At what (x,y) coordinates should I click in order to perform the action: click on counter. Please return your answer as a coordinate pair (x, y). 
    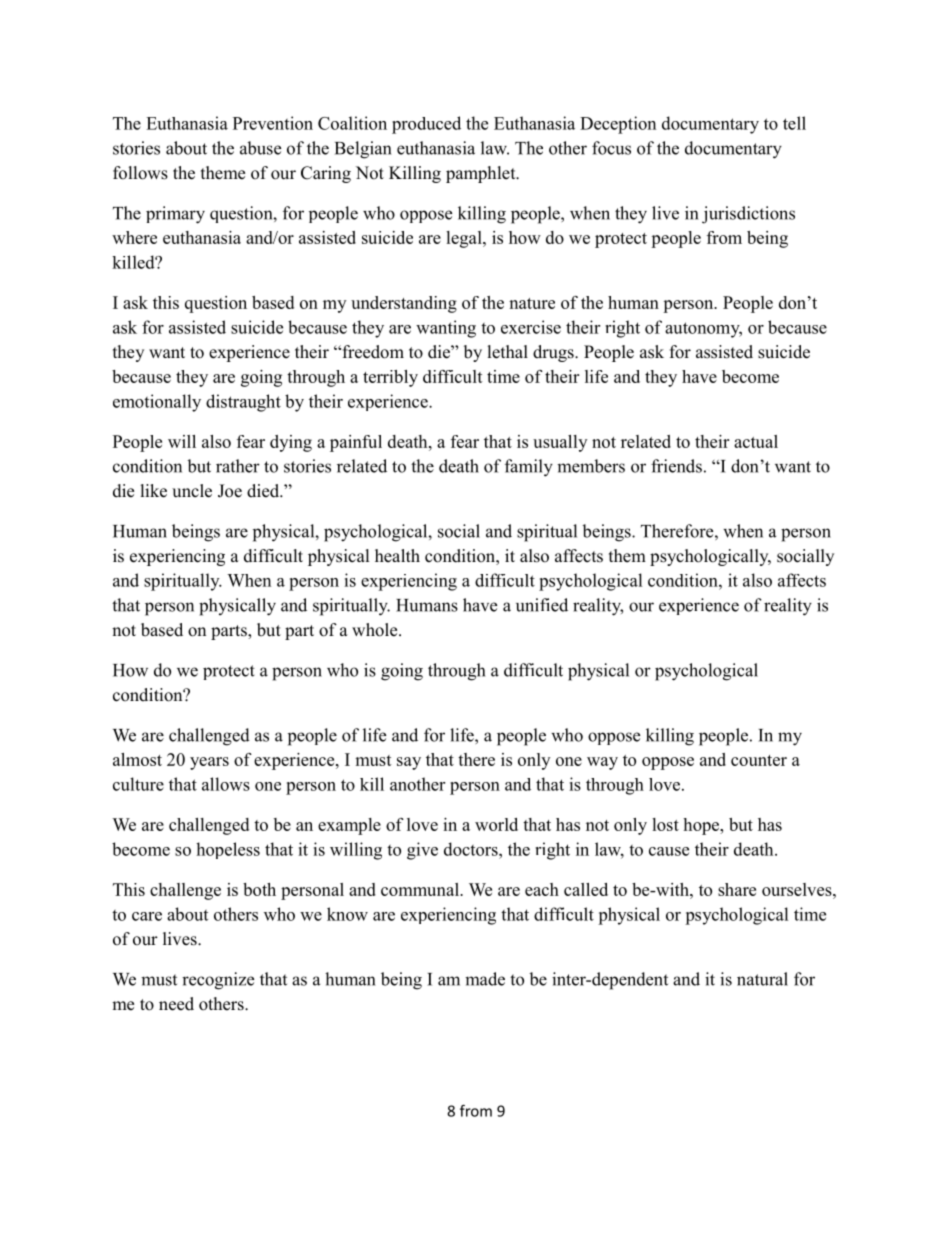
    Looking at the image, I should click on (759, 760).
